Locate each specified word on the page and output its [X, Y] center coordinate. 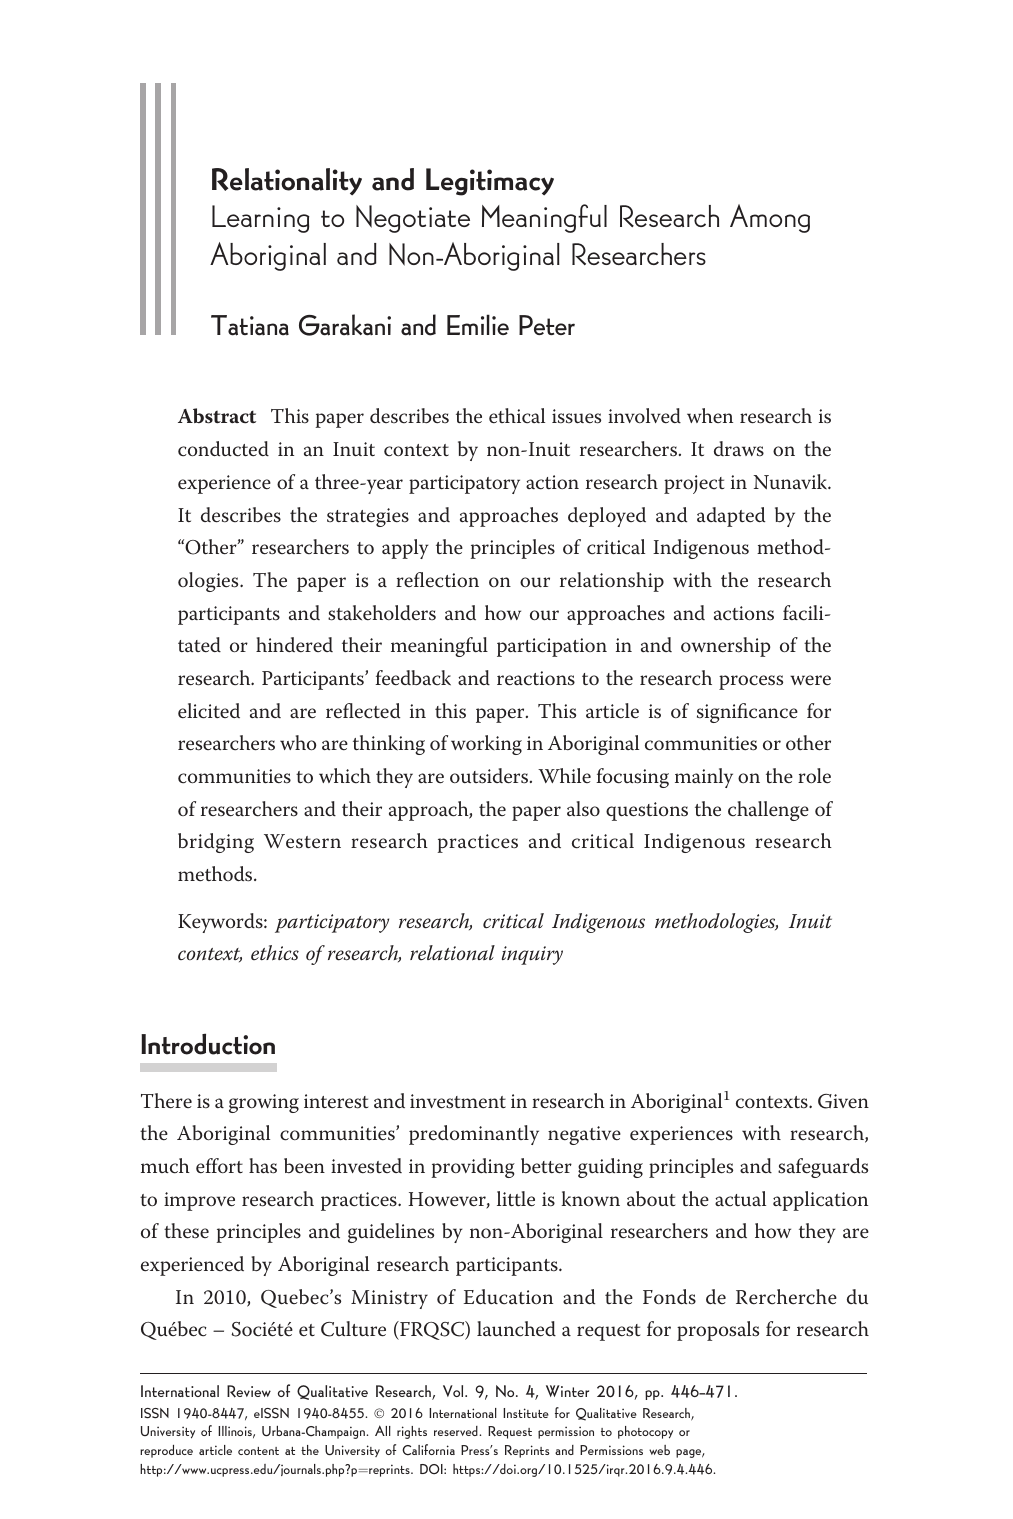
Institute [526, 1413]
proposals [718, 1331]
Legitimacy [490, 182]
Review [249, 1391]
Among [770, 218]
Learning [260, 219]
